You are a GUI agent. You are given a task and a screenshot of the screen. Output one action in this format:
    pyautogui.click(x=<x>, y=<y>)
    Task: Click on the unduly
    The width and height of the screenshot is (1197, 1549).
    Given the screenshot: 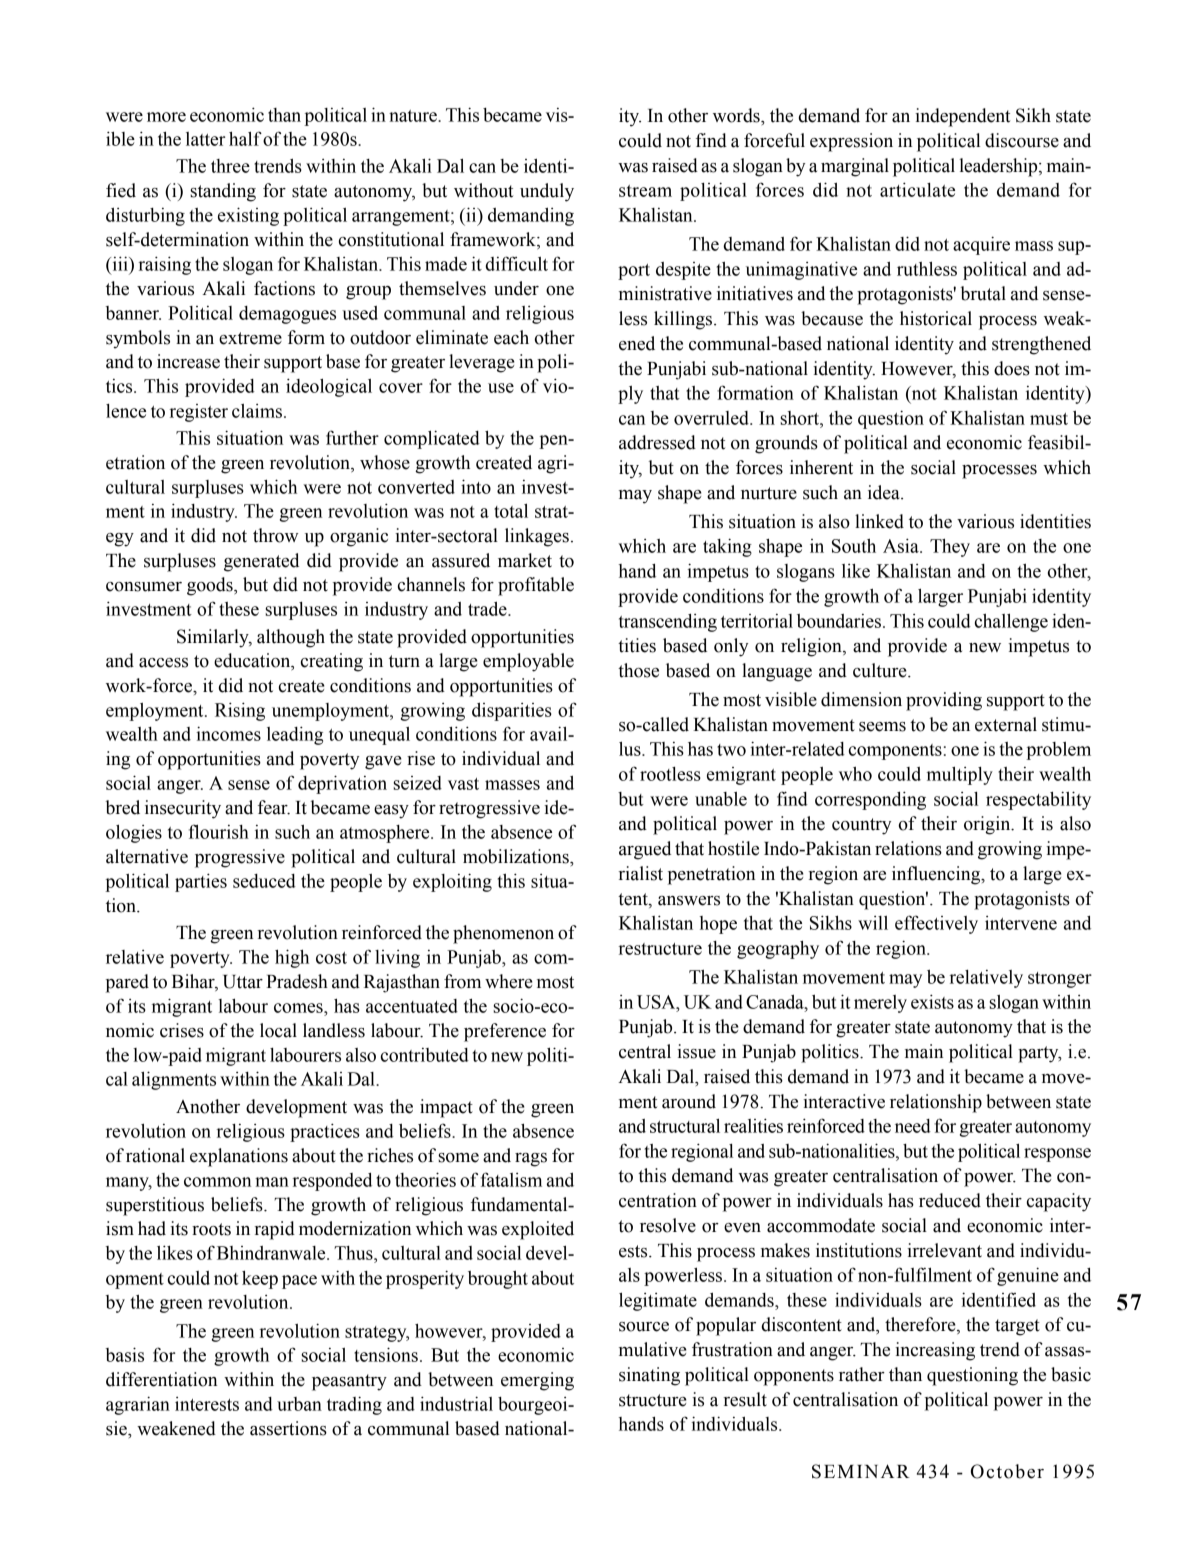 What is the action you would take?
    pyautogui.click(x=547, y=192)
